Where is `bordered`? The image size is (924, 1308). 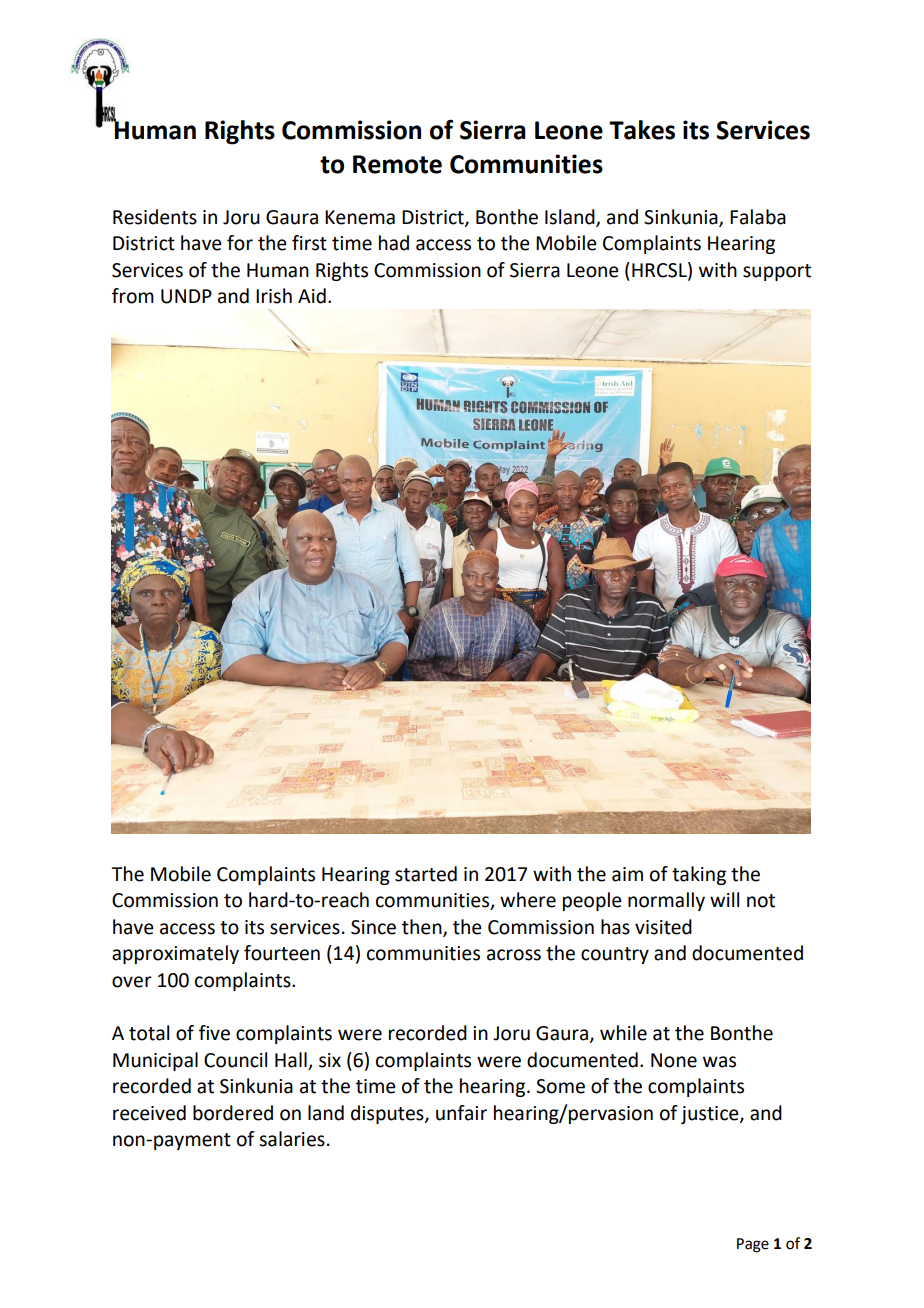 bordered is located at coordinates (233, 1113).
